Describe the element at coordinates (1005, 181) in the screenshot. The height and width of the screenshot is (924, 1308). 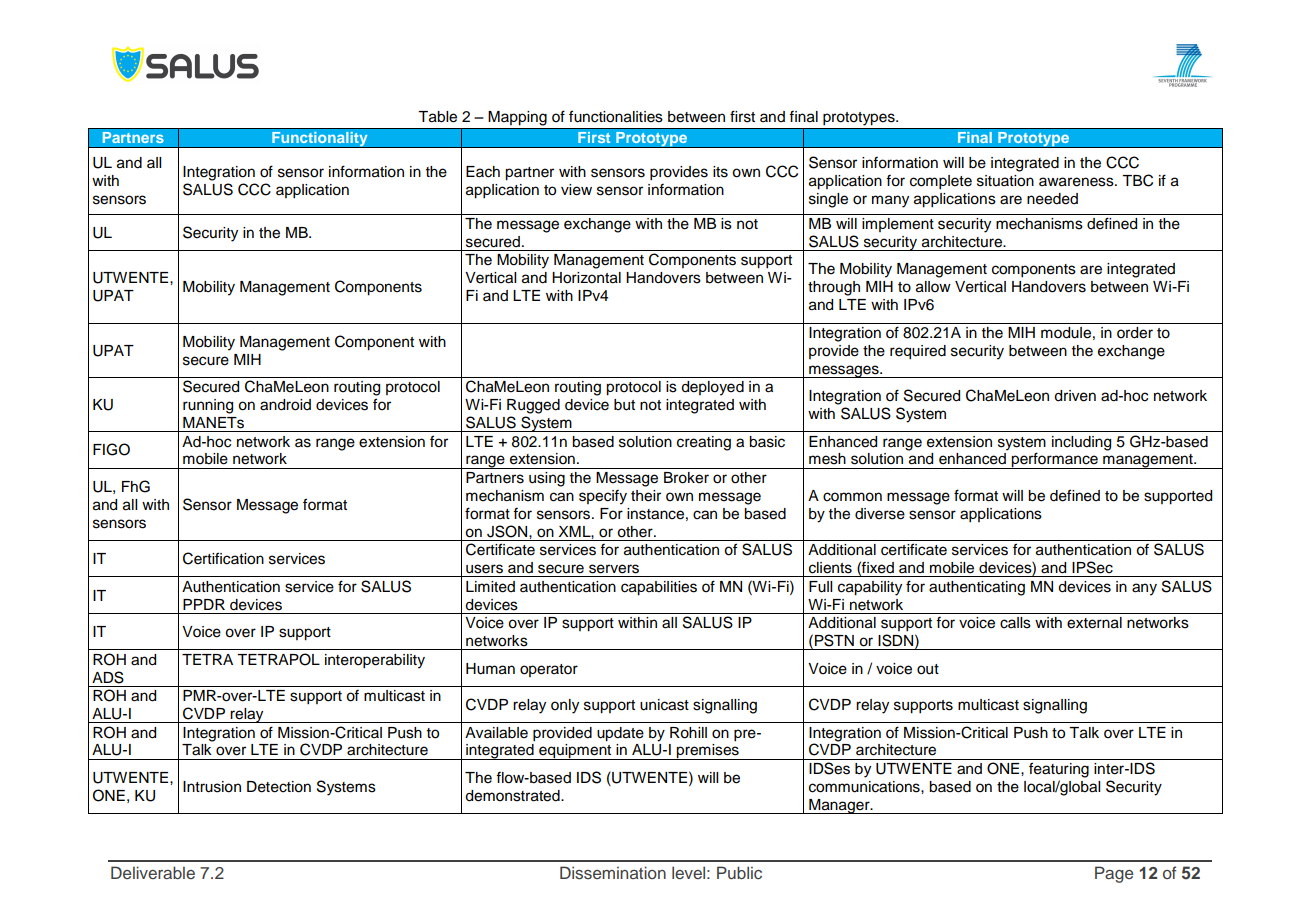
I see `situation` at that location.
